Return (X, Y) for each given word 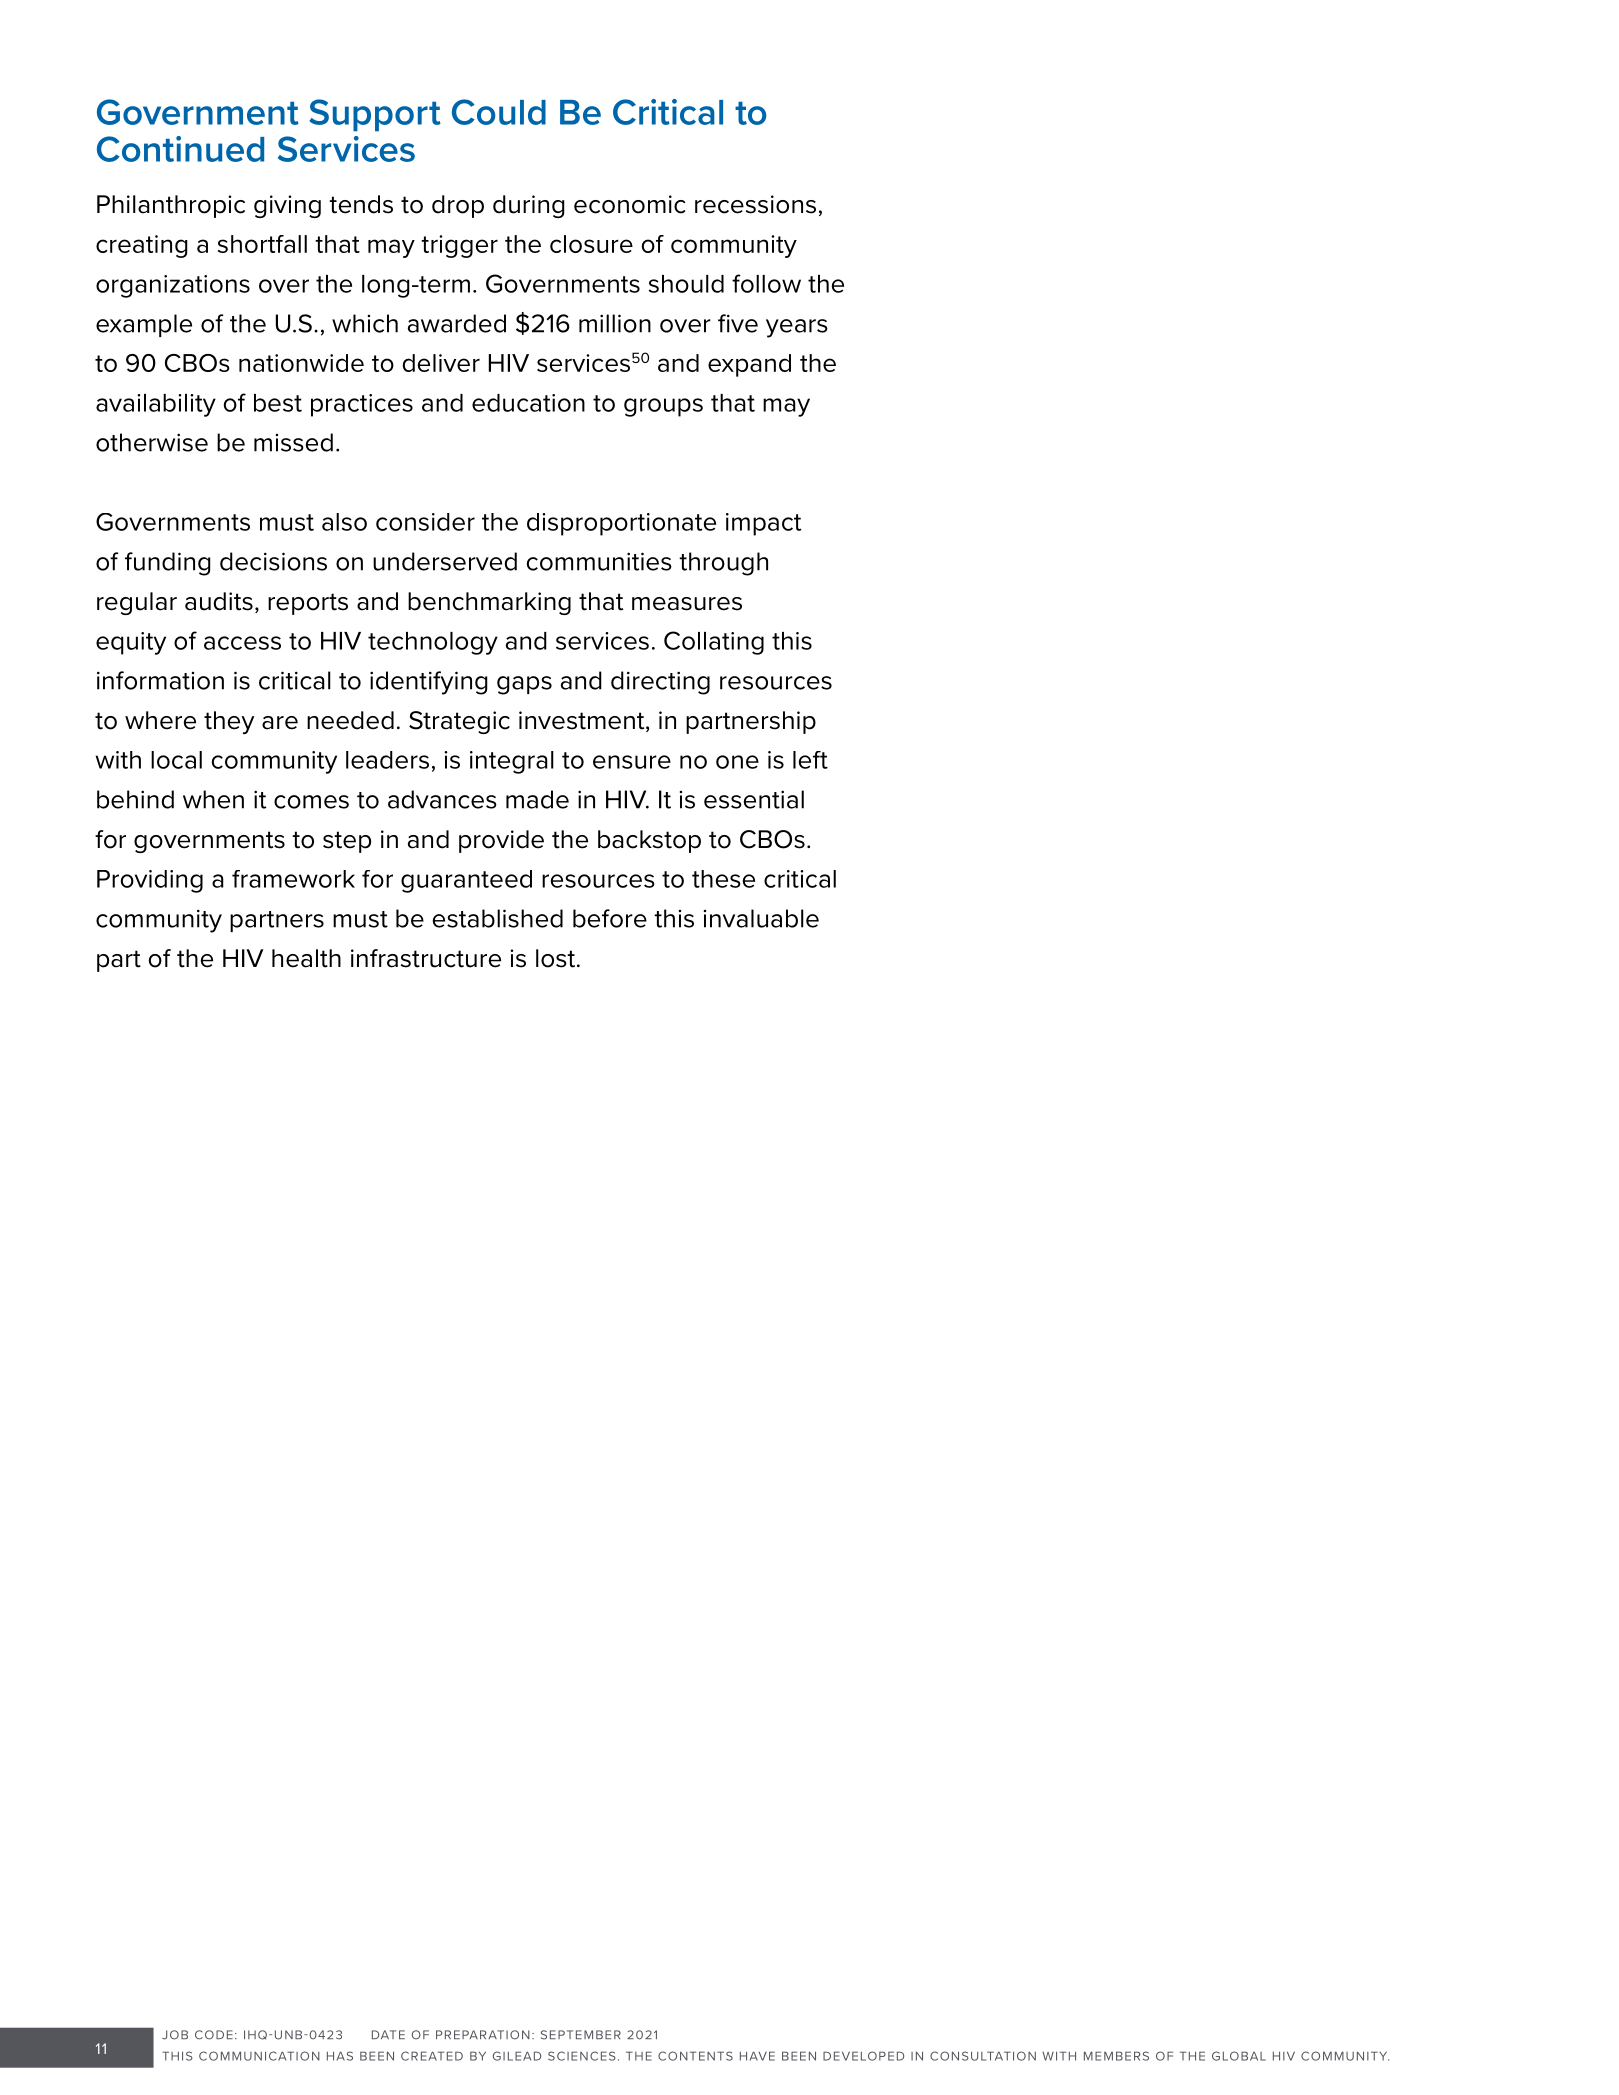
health (306, 958)
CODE (214, 2035)
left (810, 760)
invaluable (761, 918)
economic (630, 204)
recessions (755, 204)
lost (557, 958)
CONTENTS (695, 2056)
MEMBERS (1116, 2056)
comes (311, 802)
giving (287, 206)
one (737, 762)
